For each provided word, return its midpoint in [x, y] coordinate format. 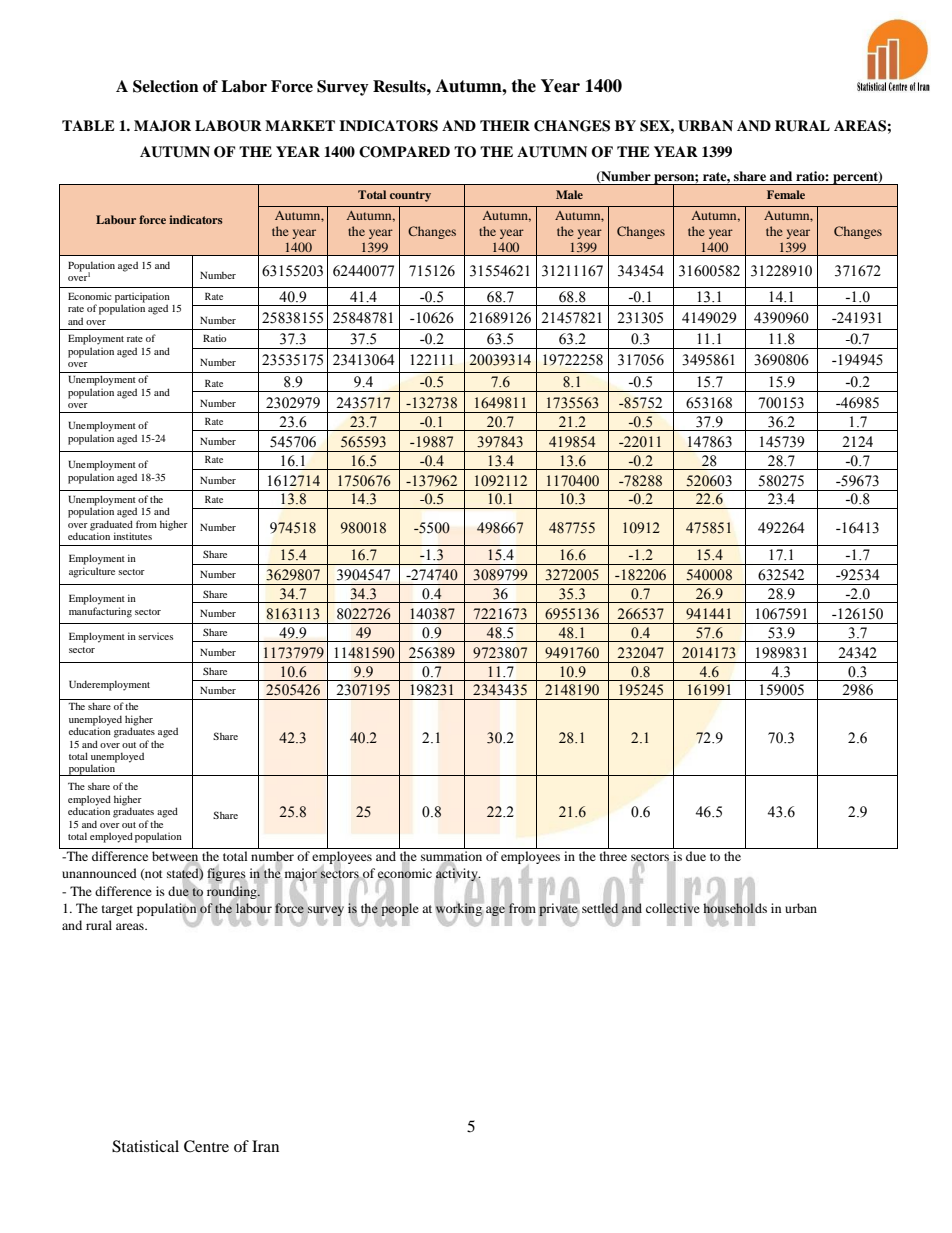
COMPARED [404, 152]
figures [227, 875]
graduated [111, 525]
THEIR [505, 125]
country [410, 196]
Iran [265, 1146]
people [399, 909]
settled [601, 907]
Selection [166, 86]
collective [673, 907]
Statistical [145, 1146]
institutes [133, 536]
